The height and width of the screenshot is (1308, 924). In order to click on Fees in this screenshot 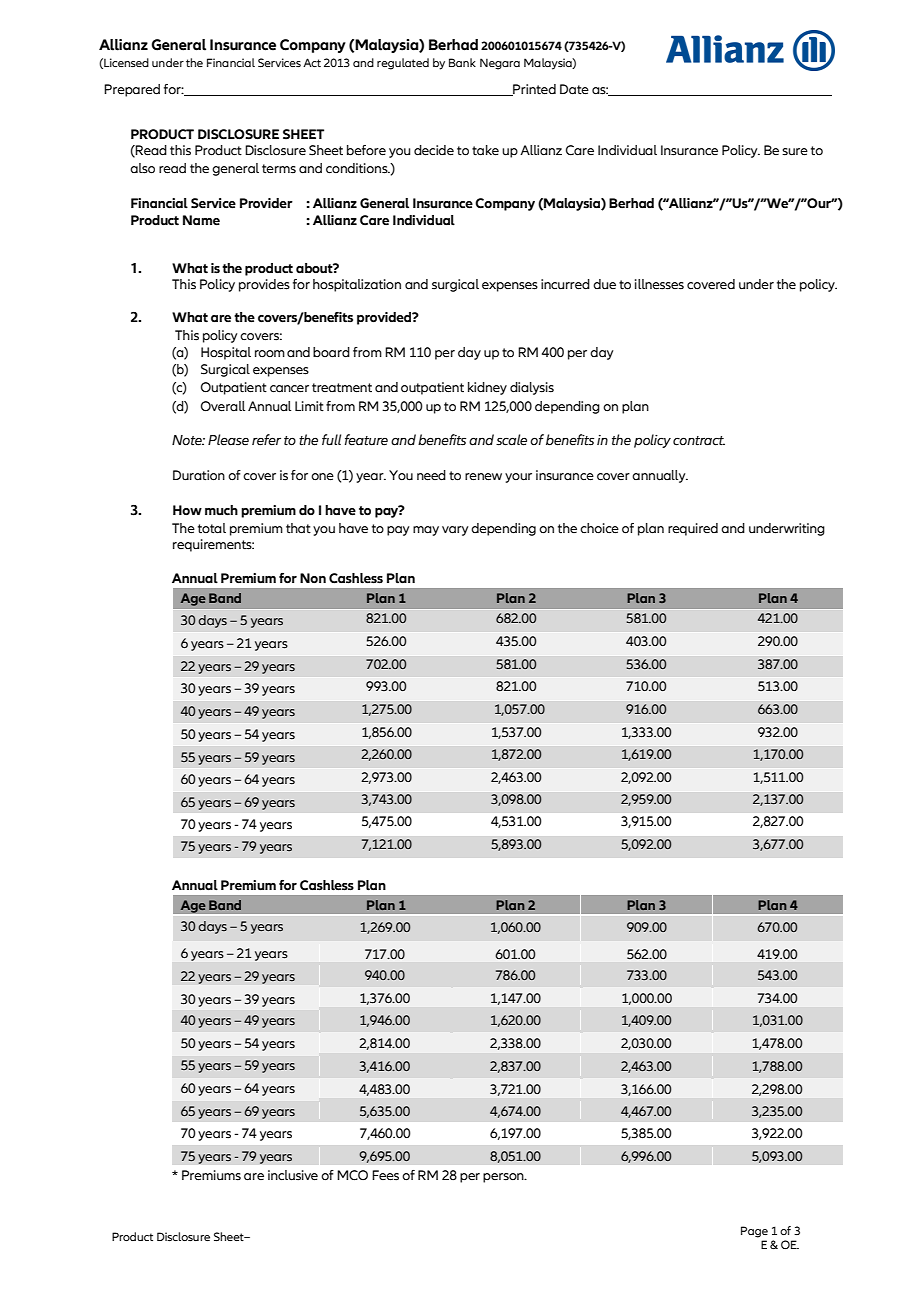, I will do `click(385, 1175)`.
